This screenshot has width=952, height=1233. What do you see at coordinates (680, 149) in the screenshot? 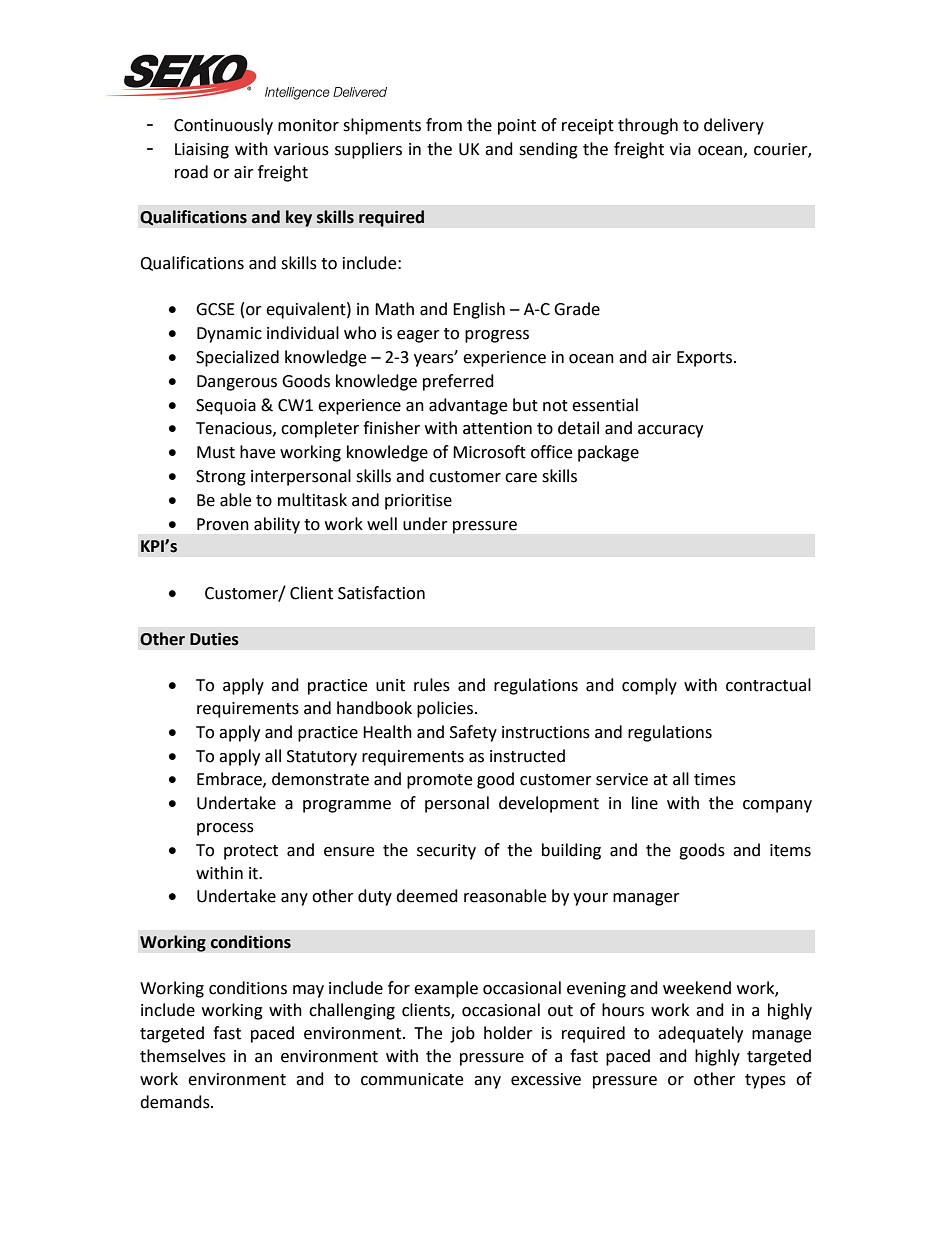
I see `via` at bounding box center [680, 149].
